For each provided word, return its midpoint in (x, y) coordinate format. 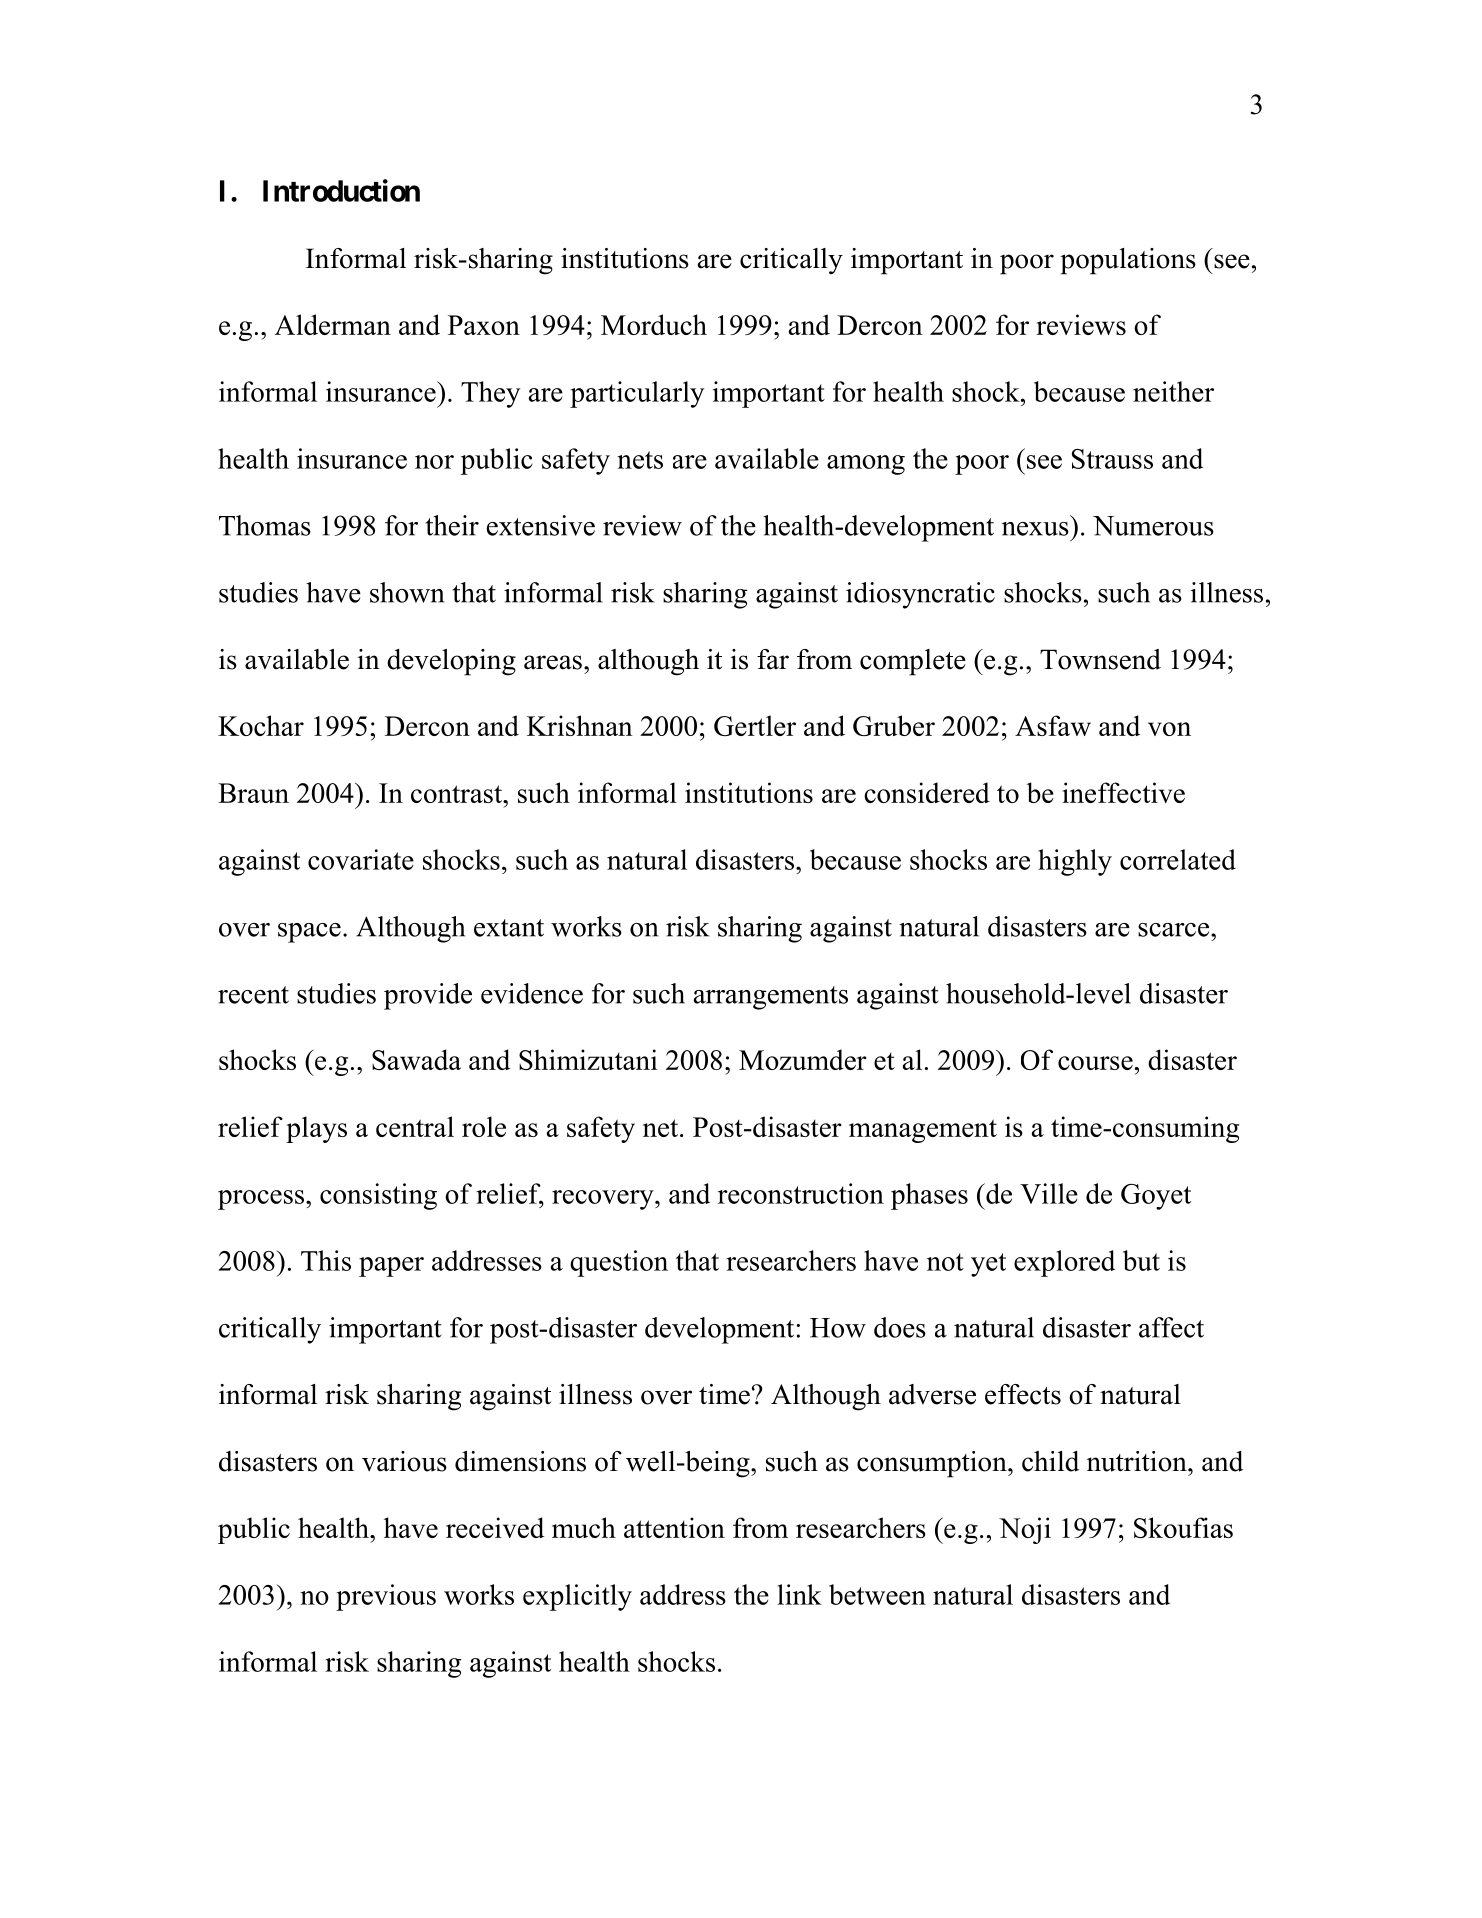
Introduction (341, 190)
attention (674, 1527)
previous (386, 1597)
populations (1128, 261)
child (1050, 1461)
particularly (637, 394)
